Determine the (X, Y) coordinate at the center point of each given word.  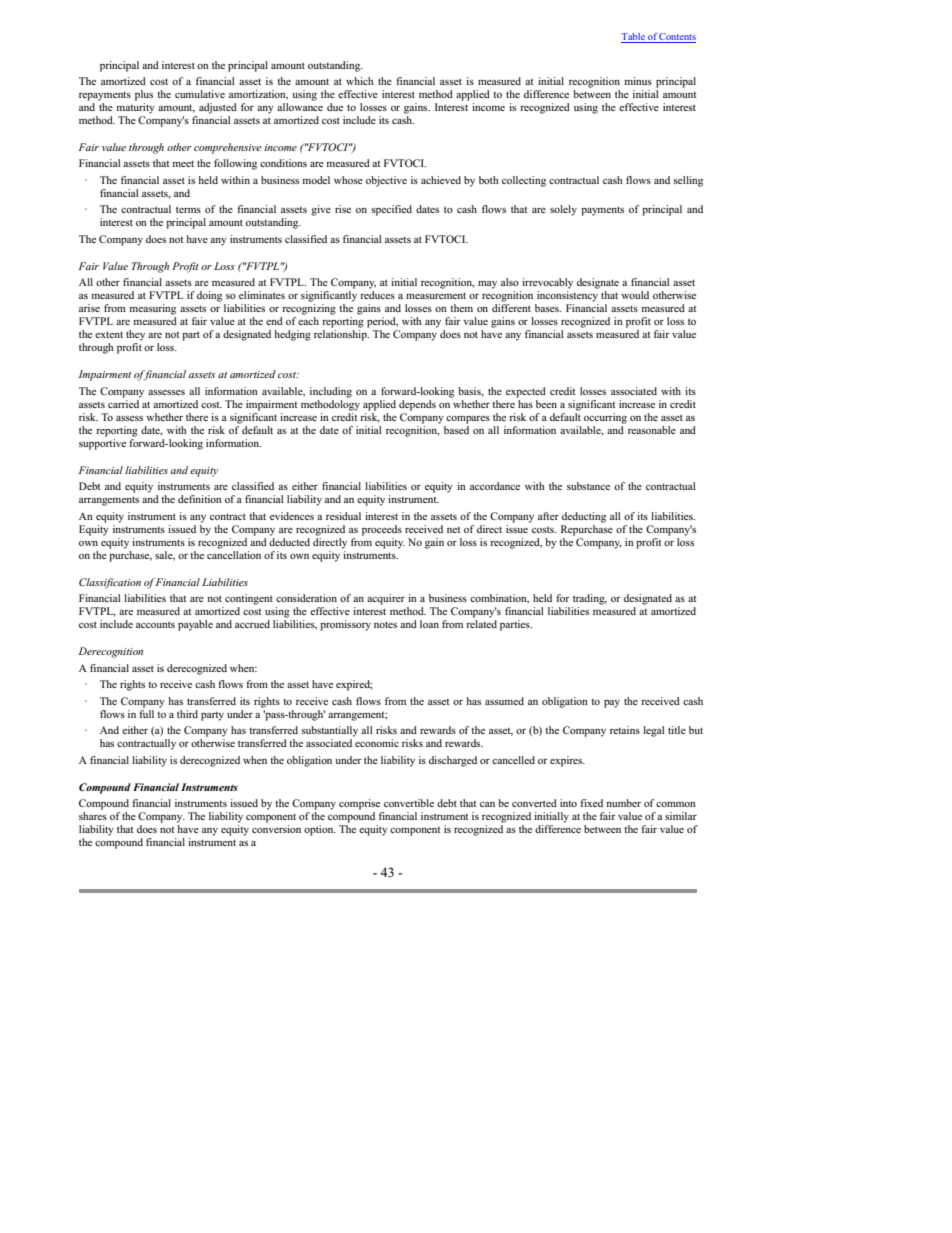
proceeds (382, 530)
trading (590, 599)
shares (93, 816)
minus (638, 81)
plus (144, 95)
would (635, 295)
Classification (110, 583)
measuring (152, 309)
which (360, 81)
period (382, 322)
